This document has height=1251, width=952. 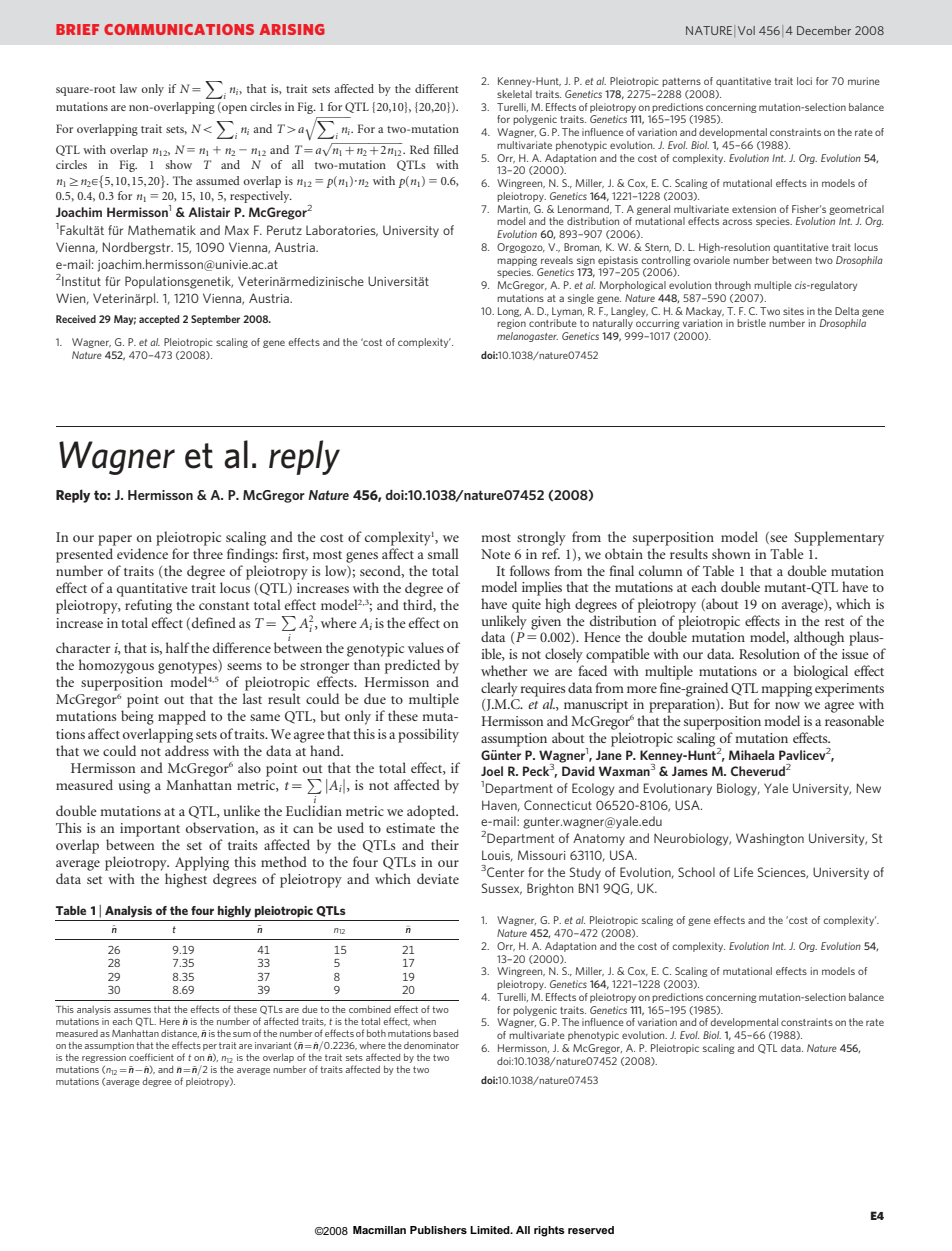 What do you see at coordinates (438, 1230) in the document?
I see `Publishers` at bounding box center [438, 1230].
